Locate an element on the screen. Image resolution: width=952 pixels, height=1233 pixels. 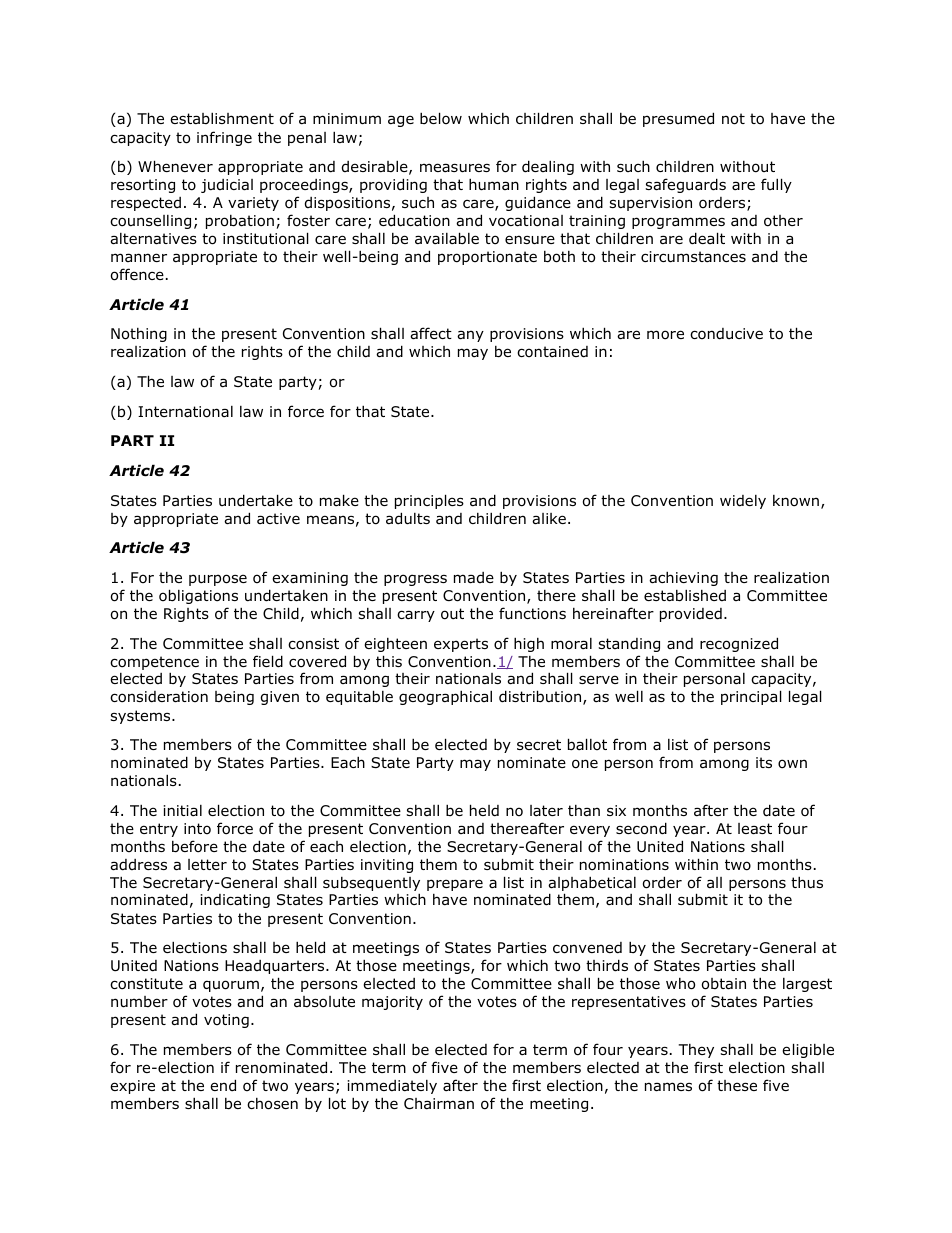
end is located at coordinates (223, 1085).
